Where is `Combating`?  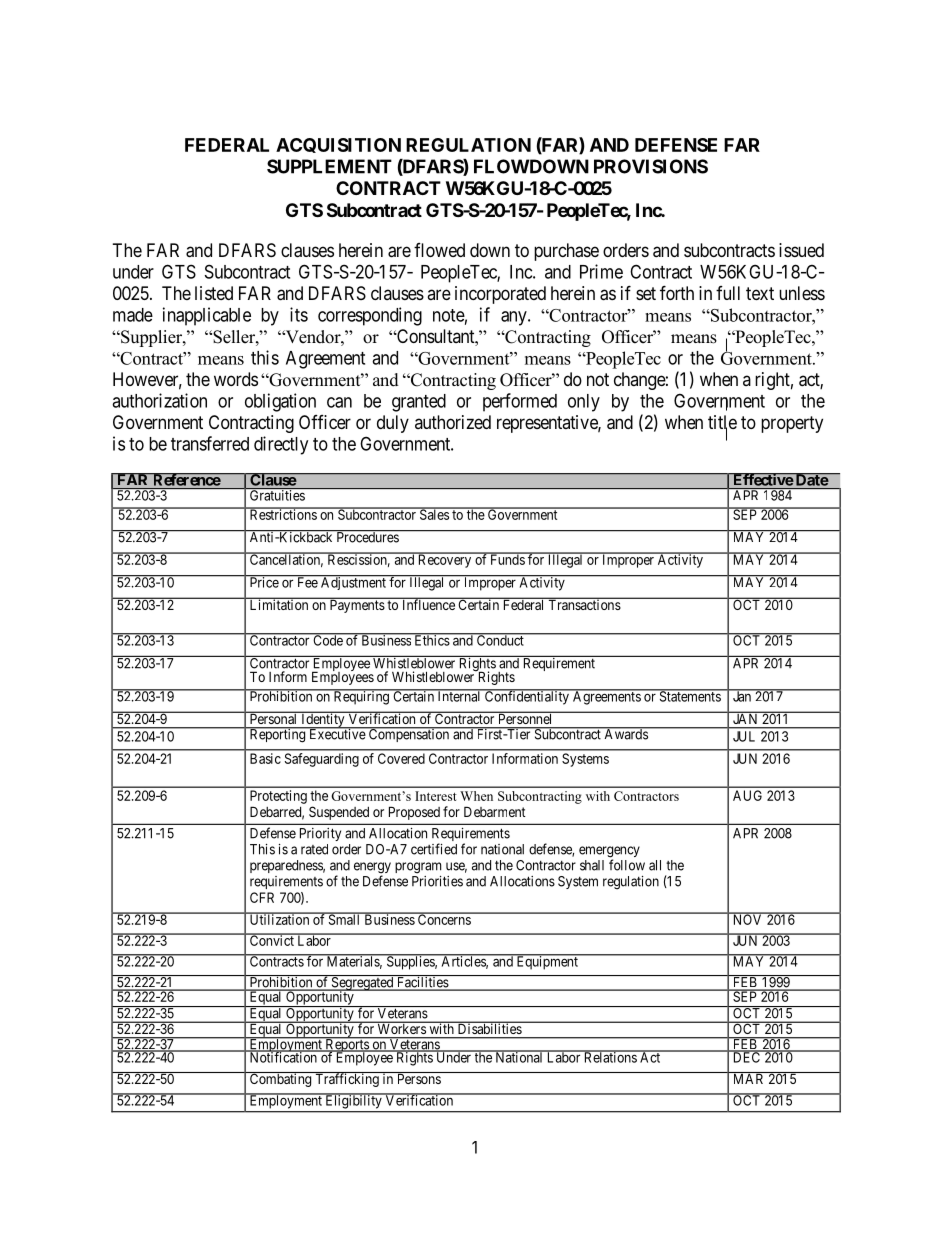
Combating is located at coordinates (280, 1079).
